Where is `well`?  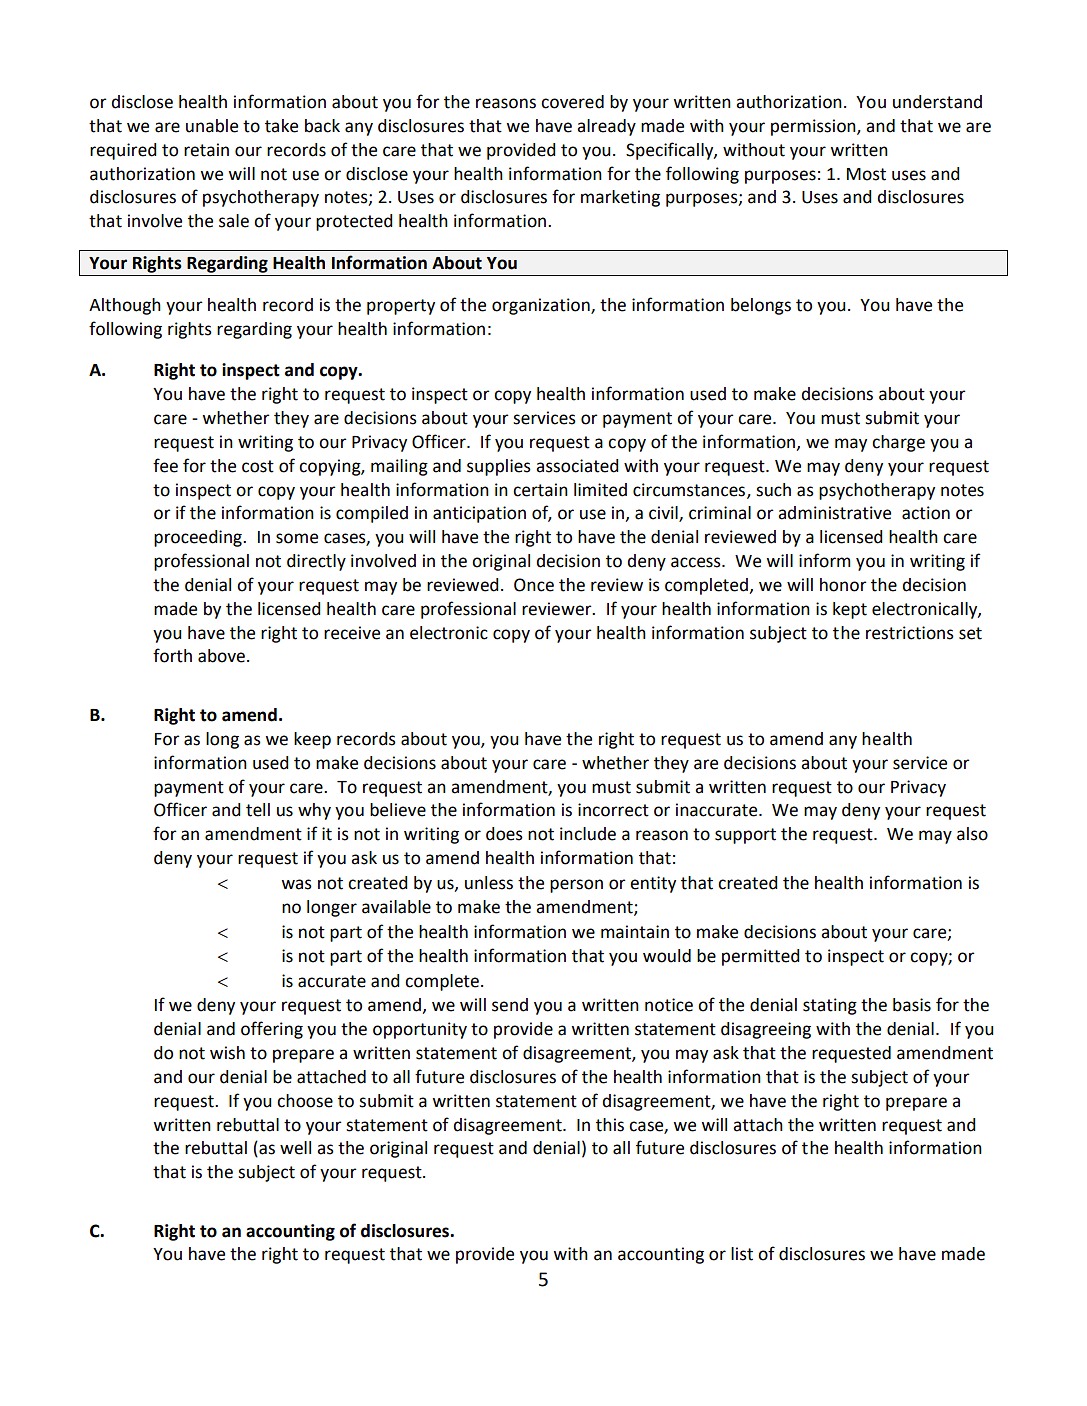
well is located at coordinates (295, 1148).
